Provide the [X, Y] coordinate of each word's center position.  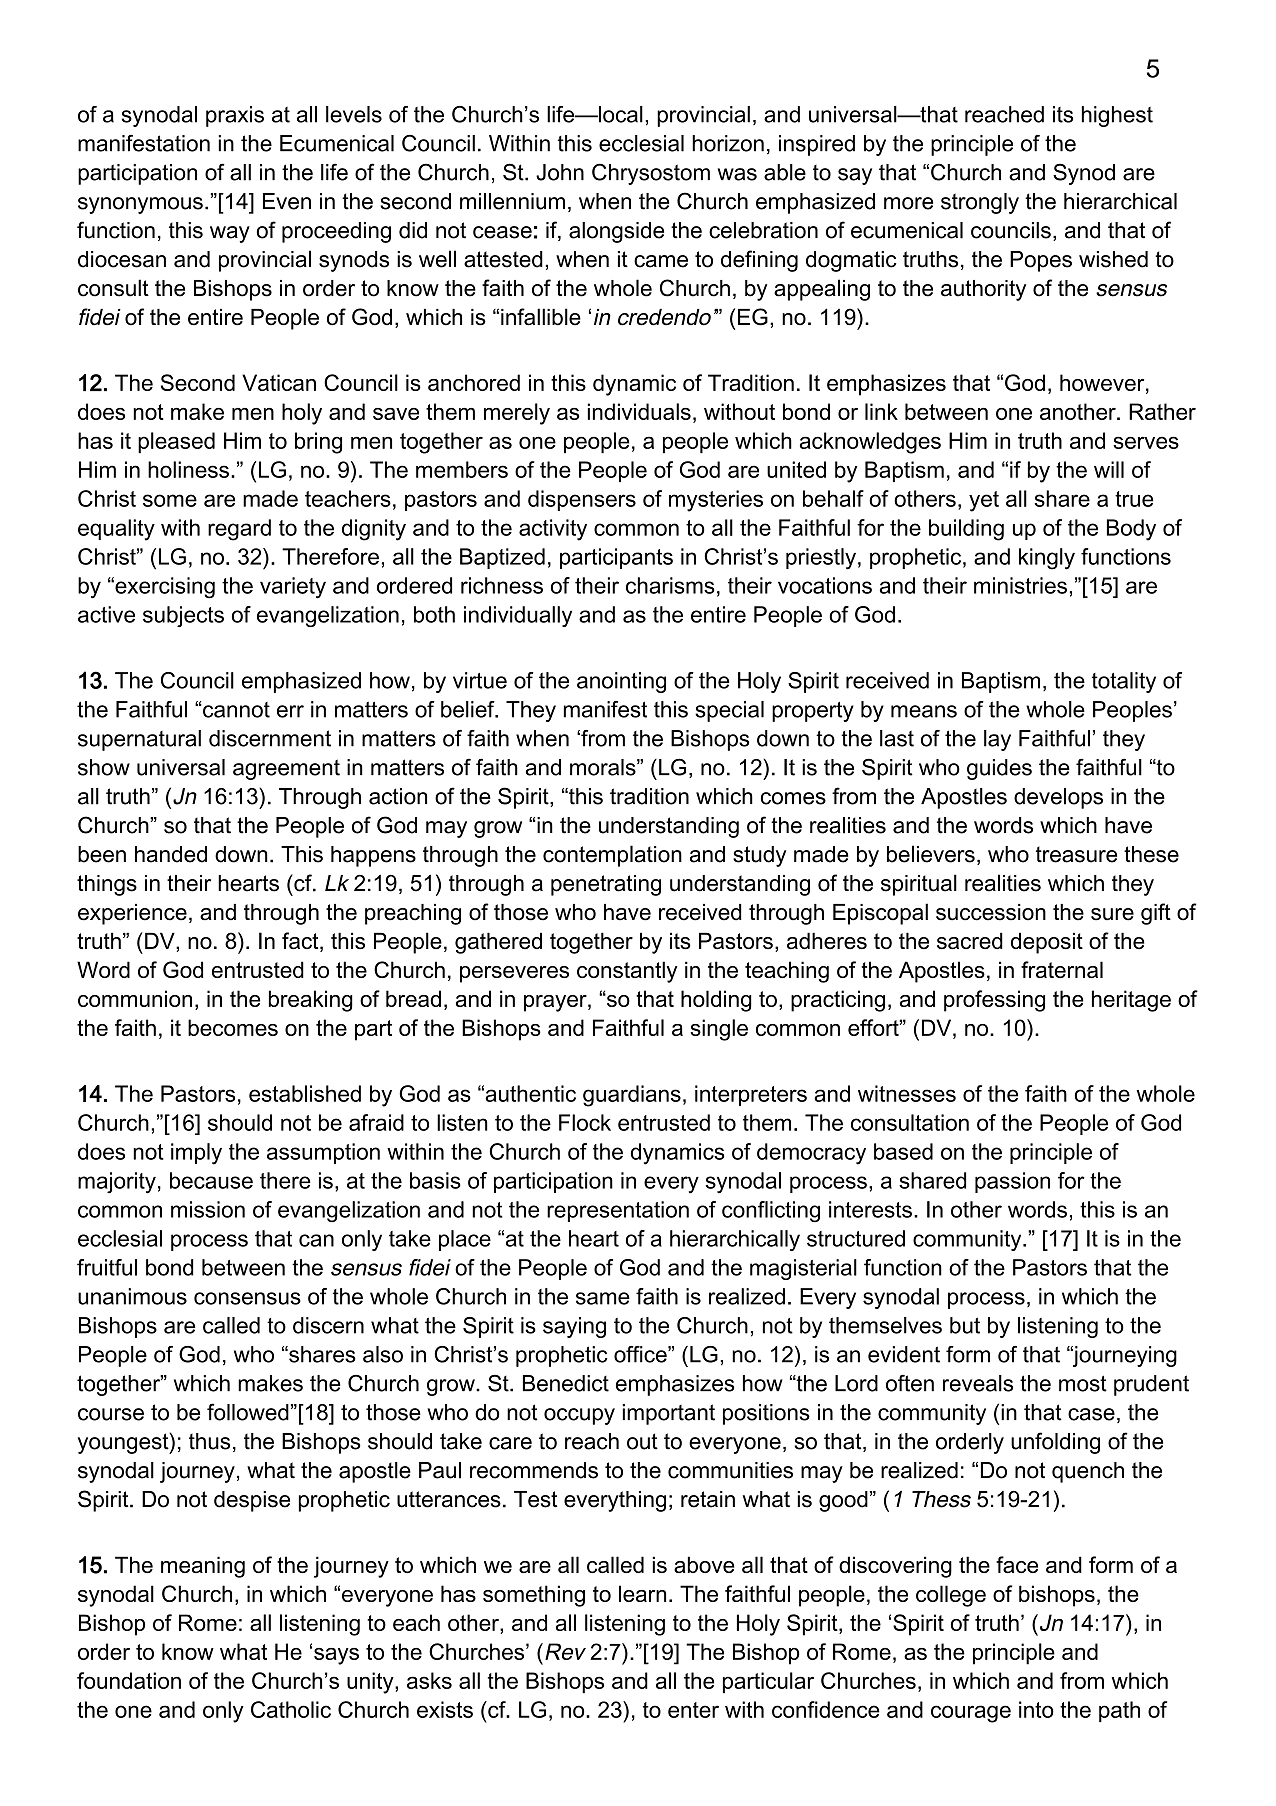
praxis [235, 116]
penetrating [606, 885]
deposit [1047, 943]
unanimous [132, 1296]
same [603, 1298]
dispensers [582, 500]
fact [301, 942]
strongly [980, 203]
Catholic [291, 1709]
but [965, 1325]
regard [239, 530]
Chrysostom [651, 174]
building [966, 530]
